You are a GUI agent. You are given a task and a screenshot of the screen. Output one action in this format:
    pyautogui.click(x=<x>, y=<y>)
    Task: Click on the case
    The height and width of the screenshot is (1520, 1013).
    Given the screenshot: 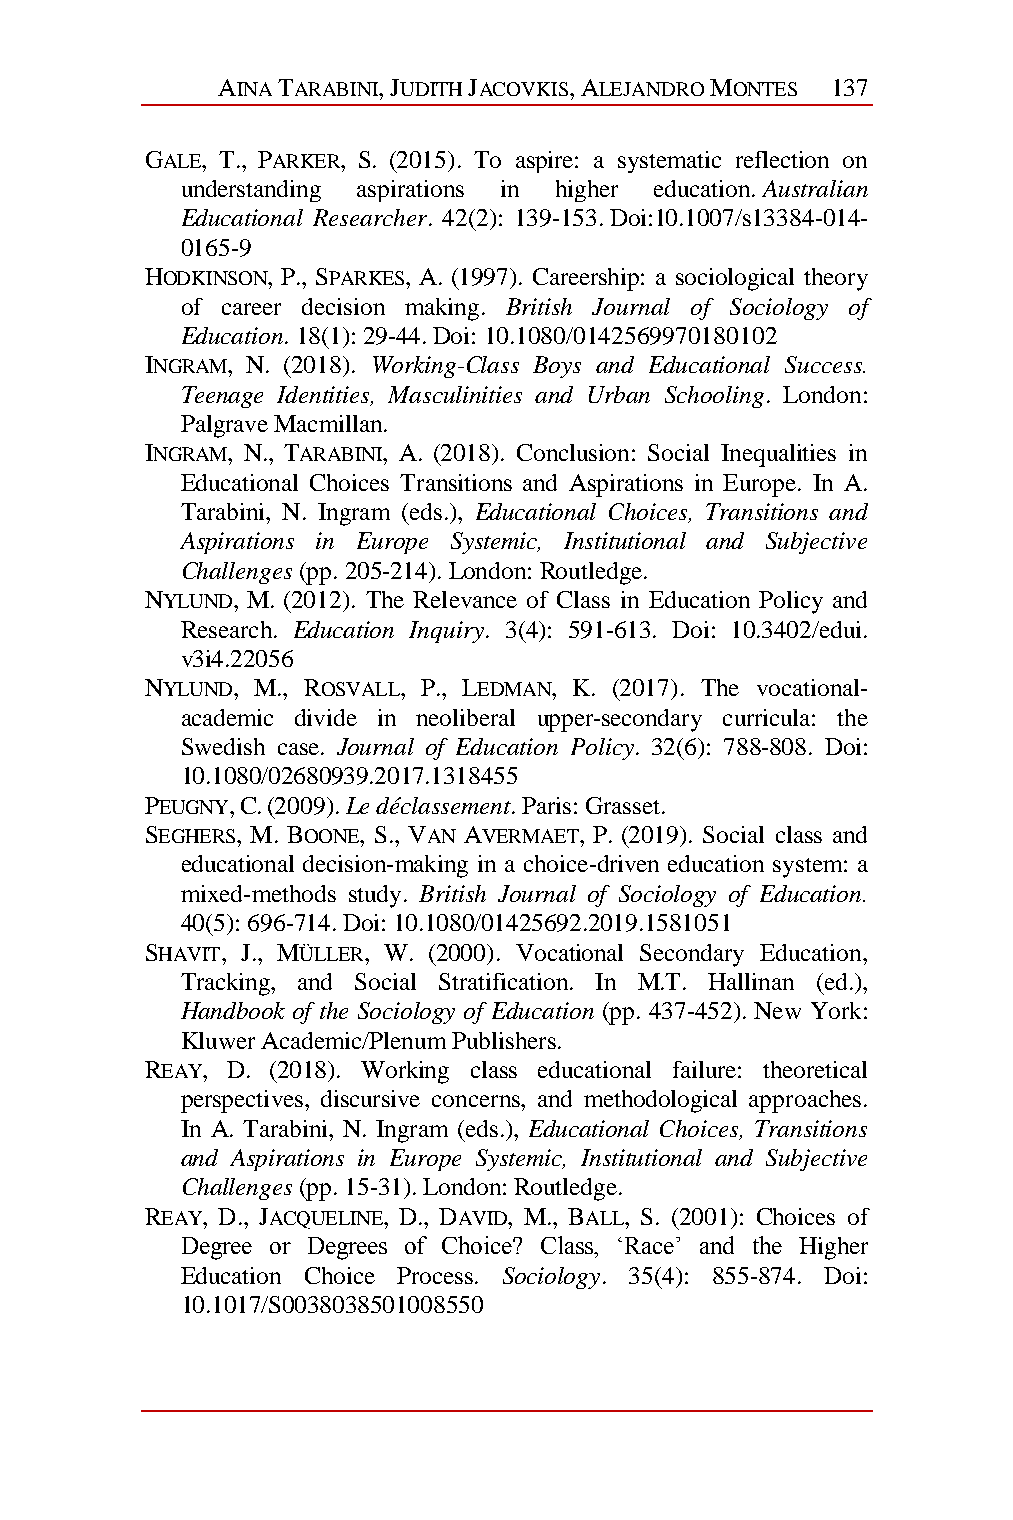 What is the action you would take?
    pyautogui.click(x=298, y=749)
